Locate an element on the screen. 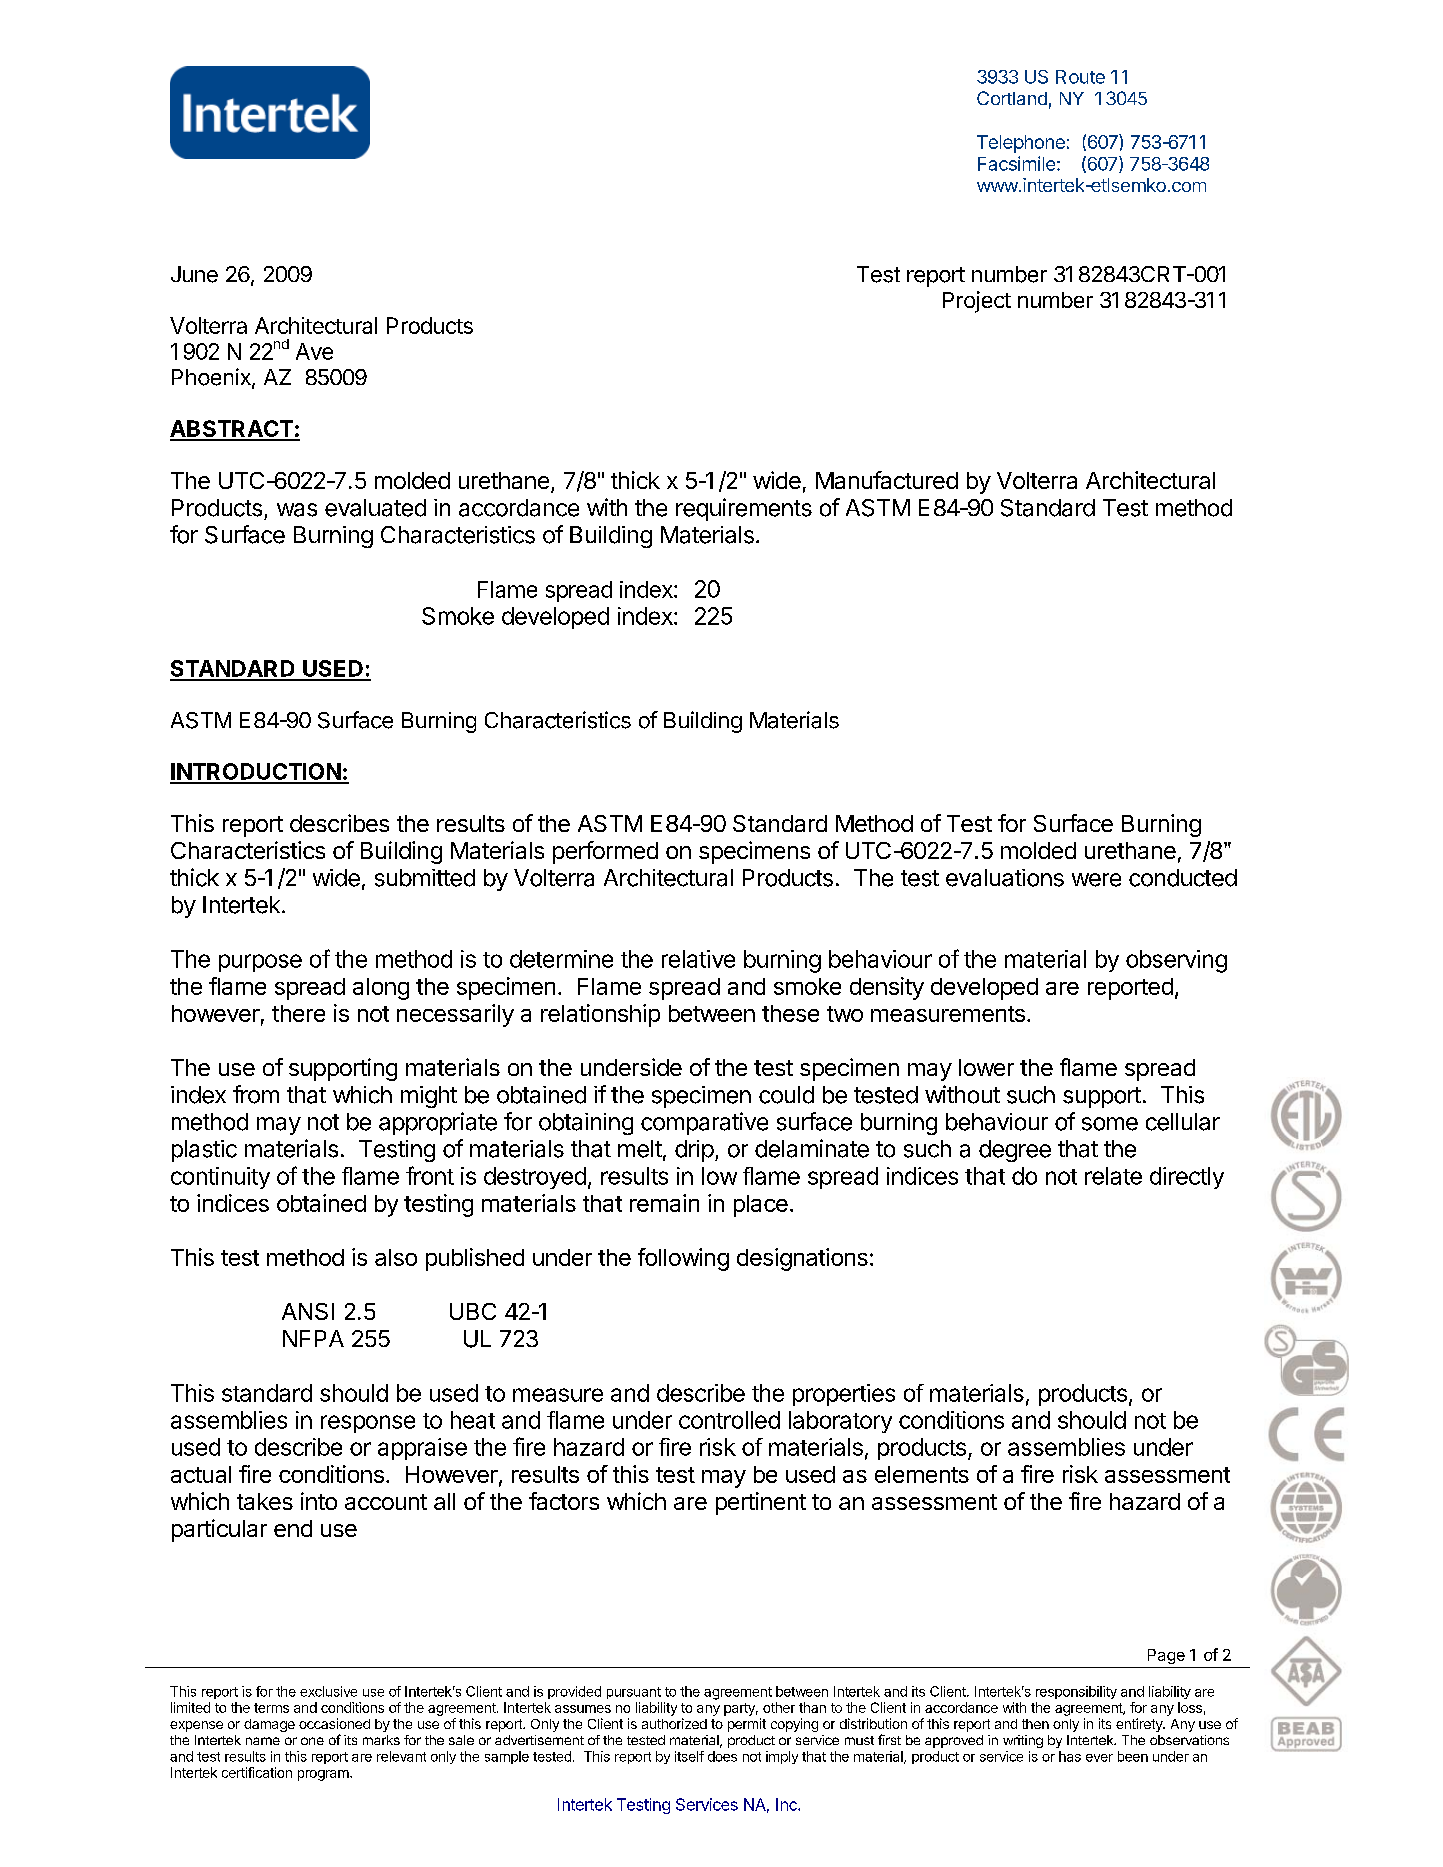 This screenshot has height=1867, width=1443. itself is located at coordinates (689, 1756).
